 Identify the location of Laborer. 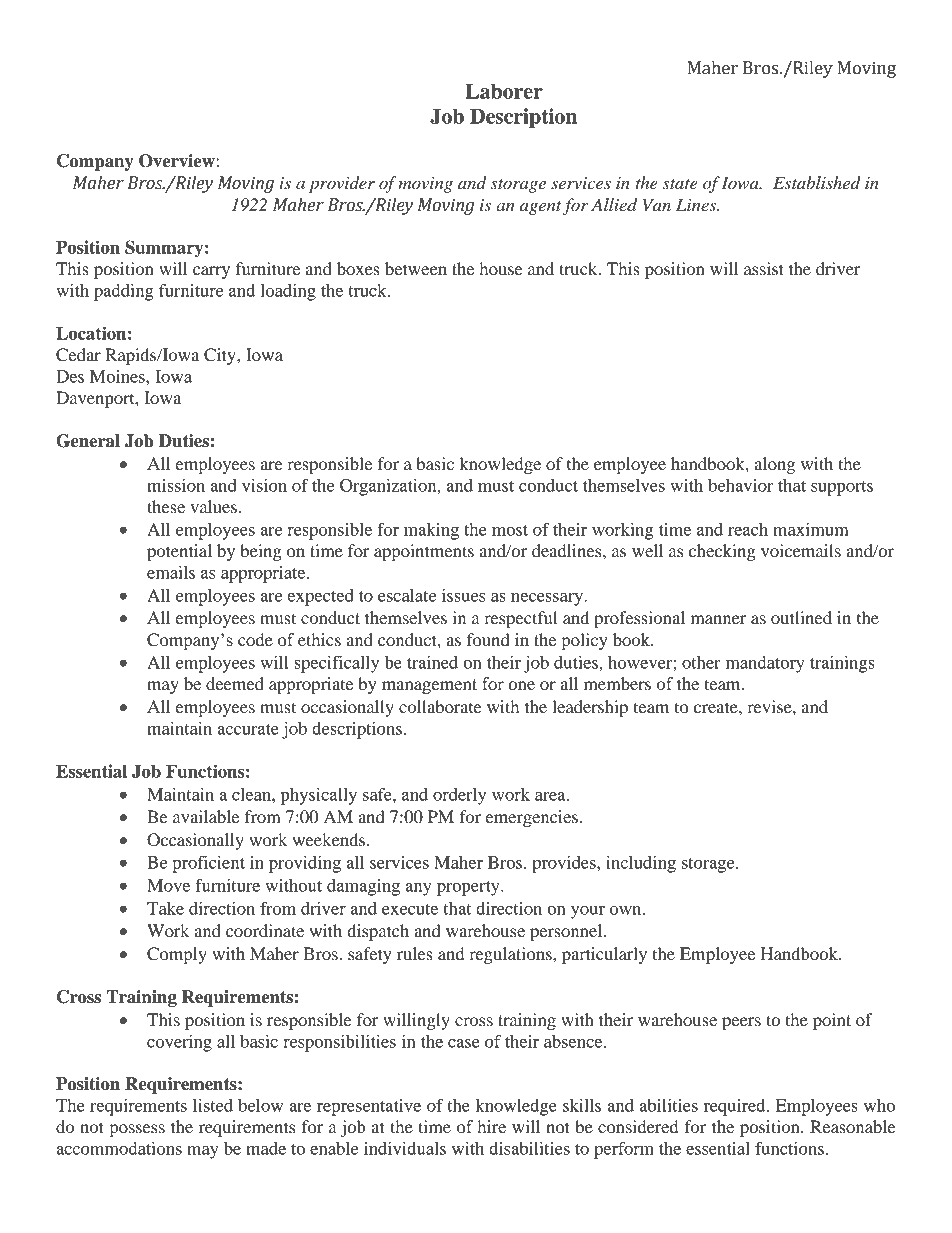
(504, 91).
